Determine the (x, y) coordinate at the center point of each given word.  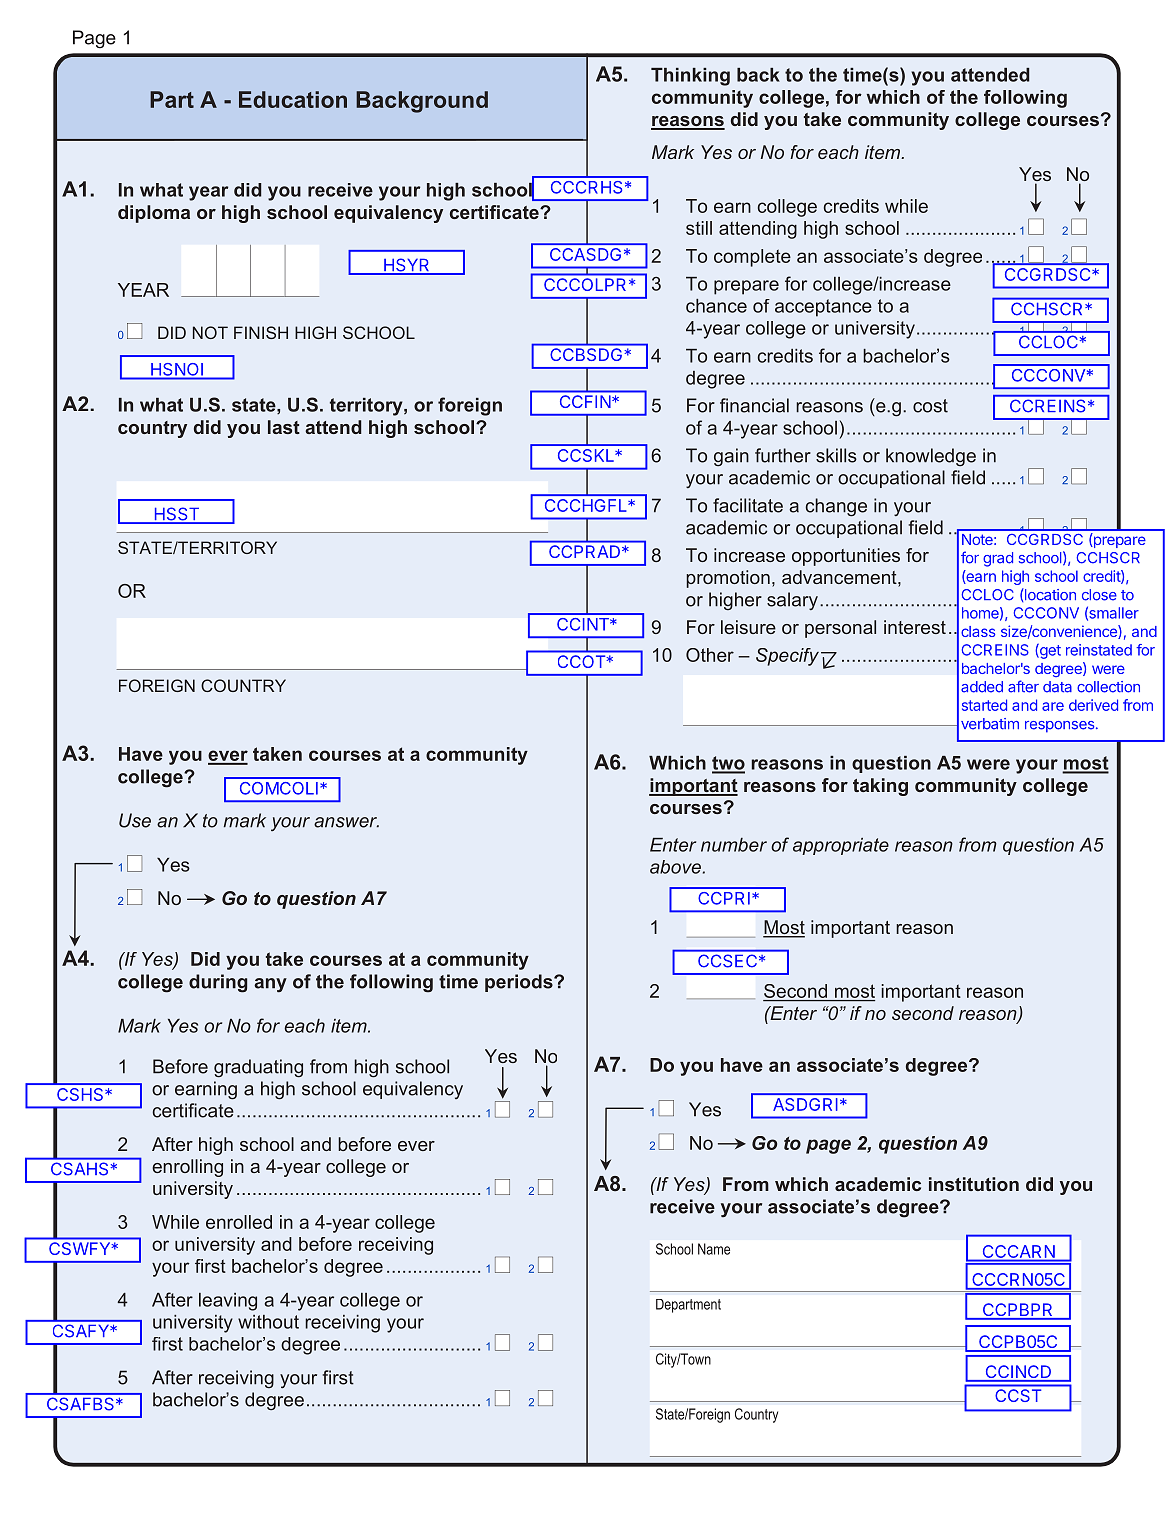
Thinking (690, 77)
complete (752, 258)
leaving (228, 1302)
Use (135, 820)
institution (974, 1184)
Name (714, 1249)
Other (710, 655)
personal (840, 629)
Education (293, 99)
